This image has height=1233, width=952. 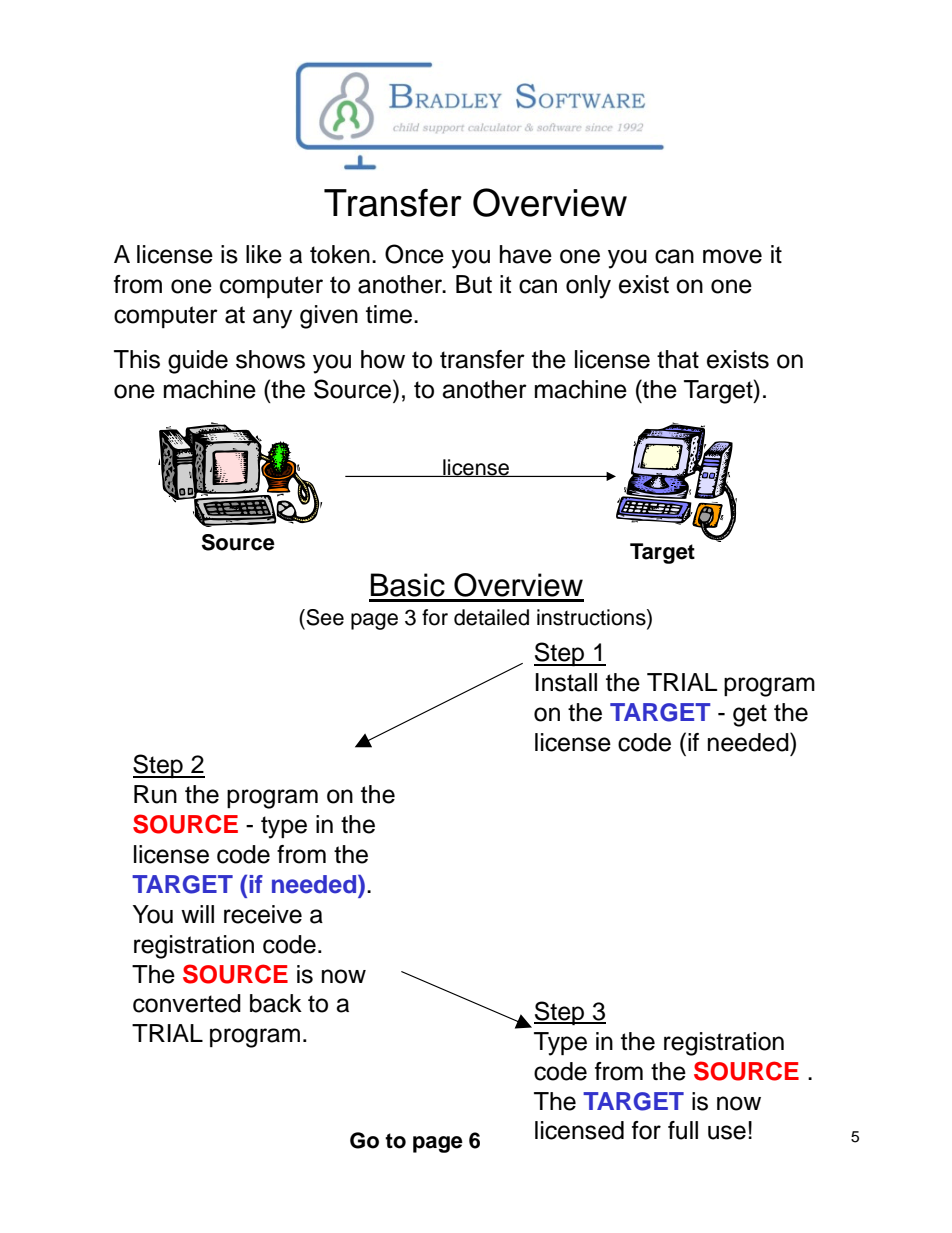 What do you see at coordinates (155, 794) in the image?
I see `Run` at bounding box center [155, 794].
